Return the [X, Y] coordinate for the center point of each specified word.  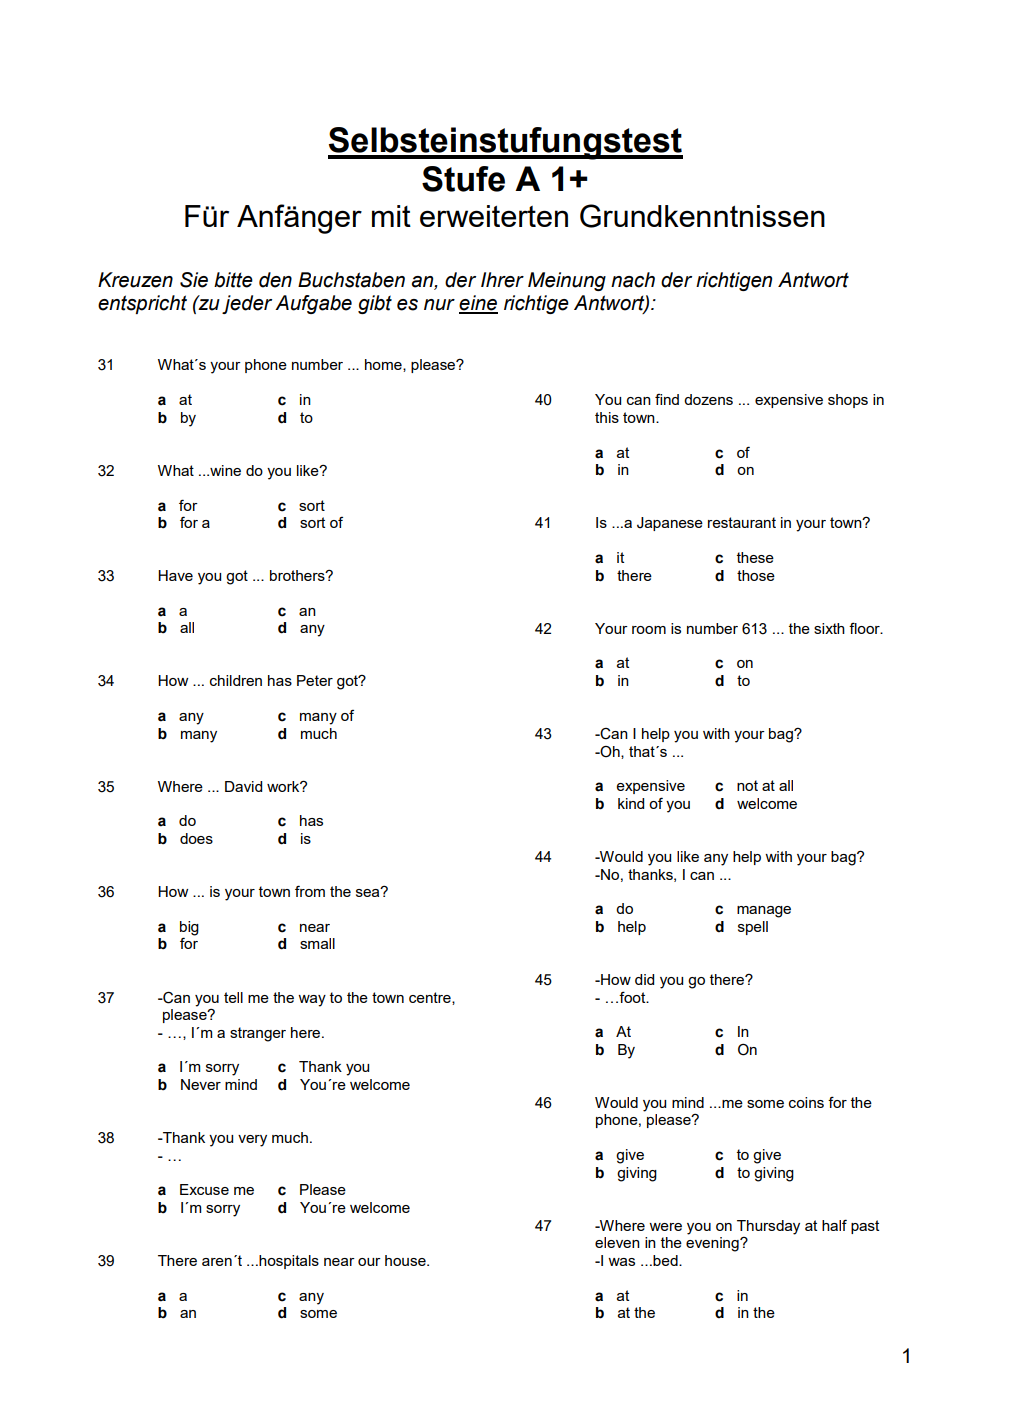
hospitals [288, 1262]
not [747, 785]
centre [431, 998]
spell [753, 928]
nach [633, 280]
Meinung [567, 281]
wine [224, 470]
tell [233, 997]
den [275, 280]
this [607, 417]
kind [631, 803]
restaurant [742, 522]
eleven [617, 1242]
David [243, 786]
